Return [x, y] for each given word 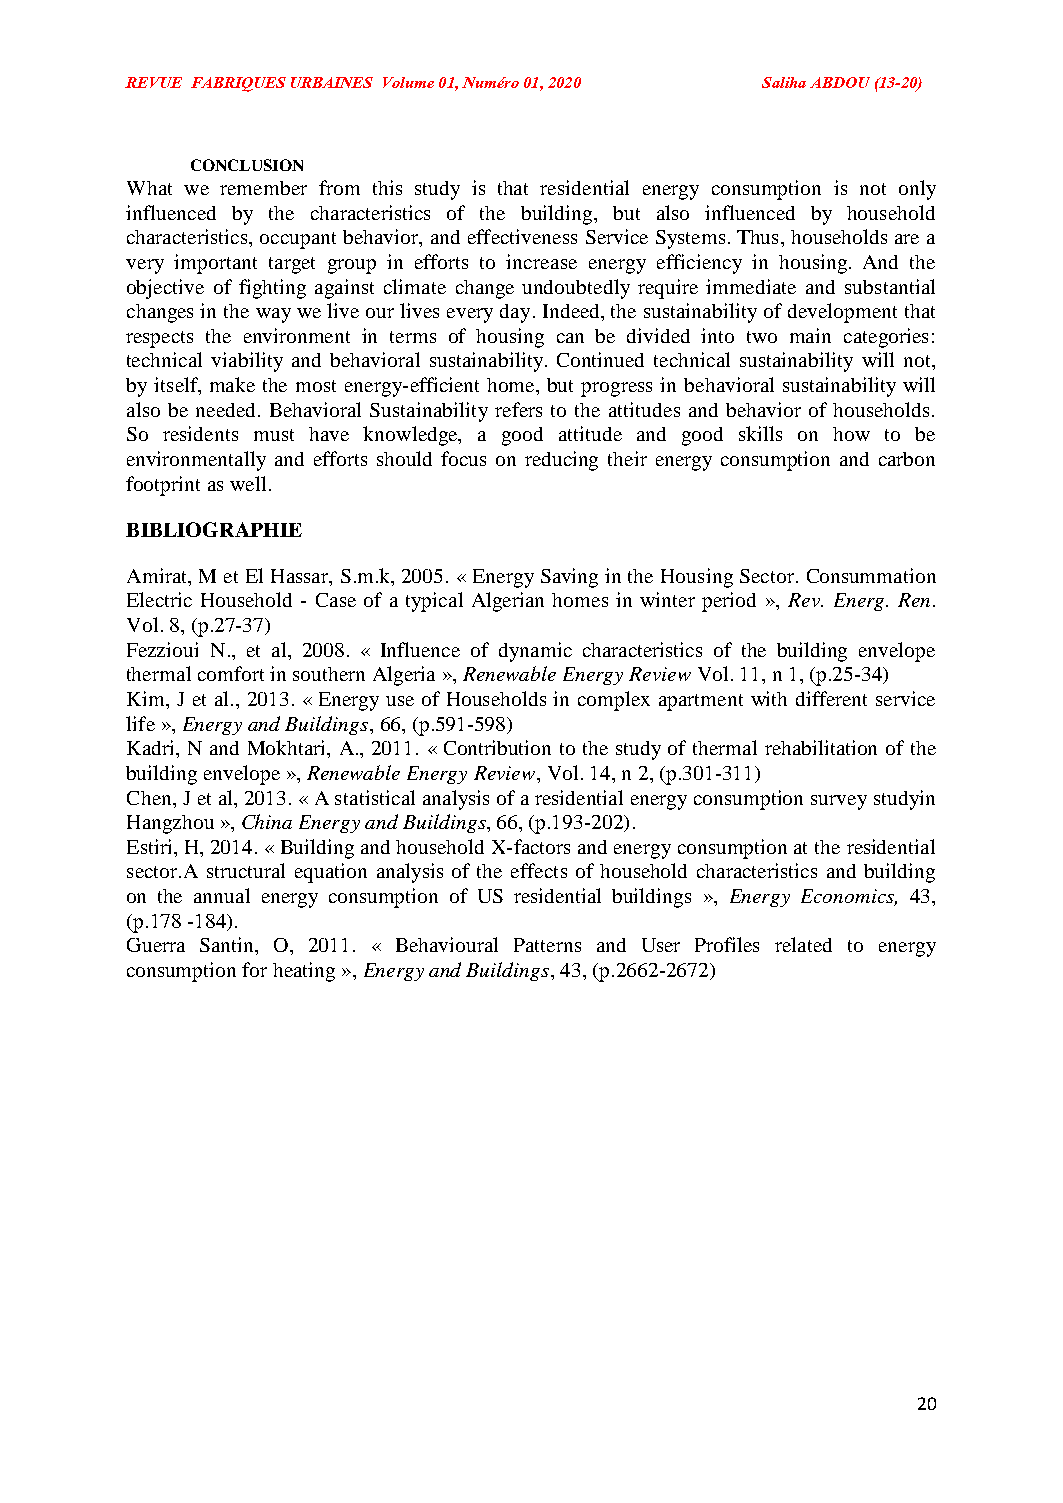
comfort [231, 673]
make [232, 384]
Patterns [547, 945]
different [831, 698]
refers [518, 409]
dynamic [535, 652]
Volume [408, 82]
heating [304, 972]
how [851, 434]
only [917, 190]
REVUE [153, 82]
